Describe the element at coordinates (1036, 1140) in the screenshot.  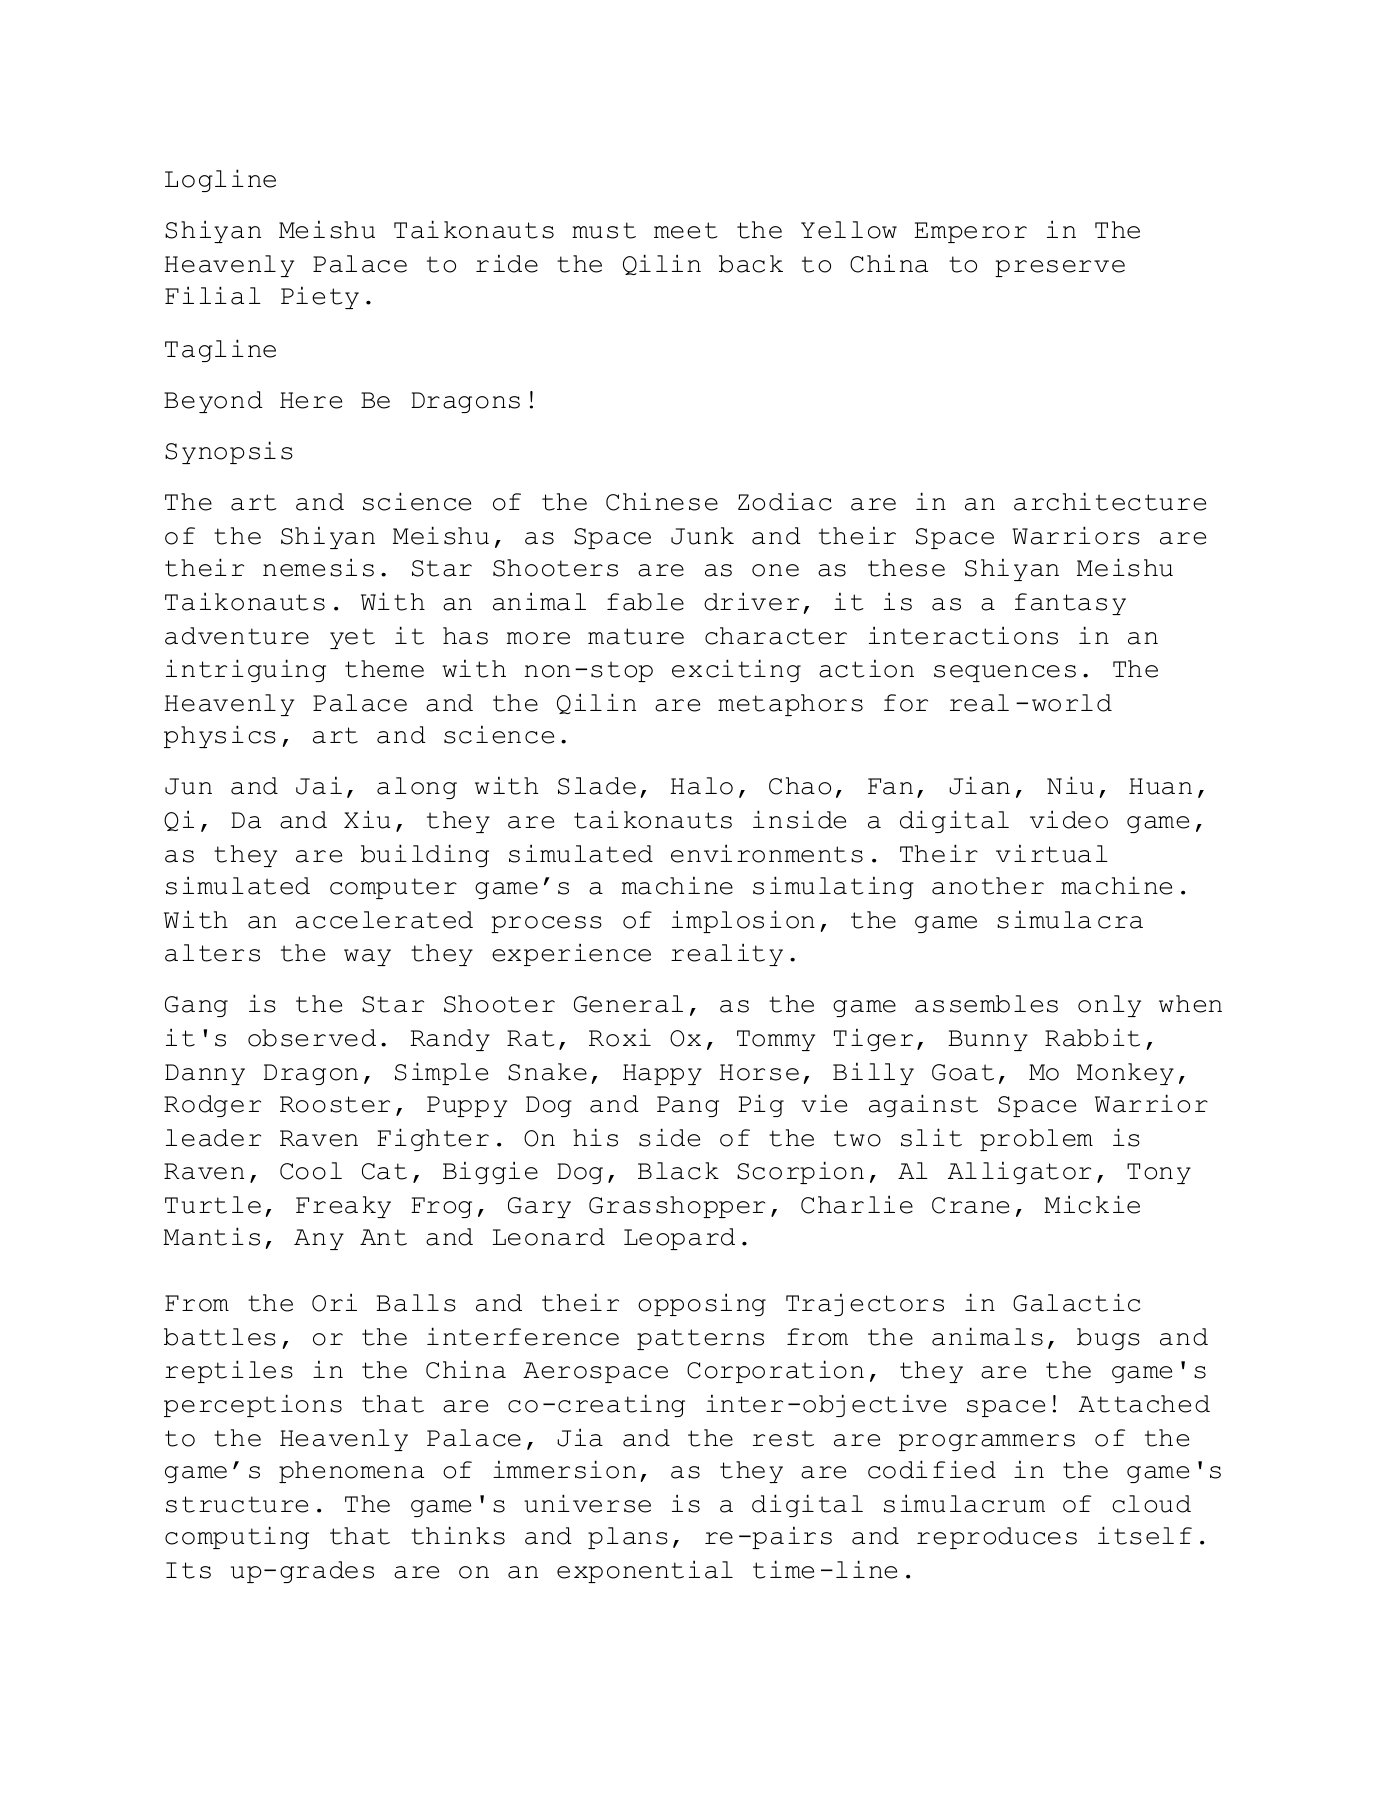
I see `problem` at that location.
